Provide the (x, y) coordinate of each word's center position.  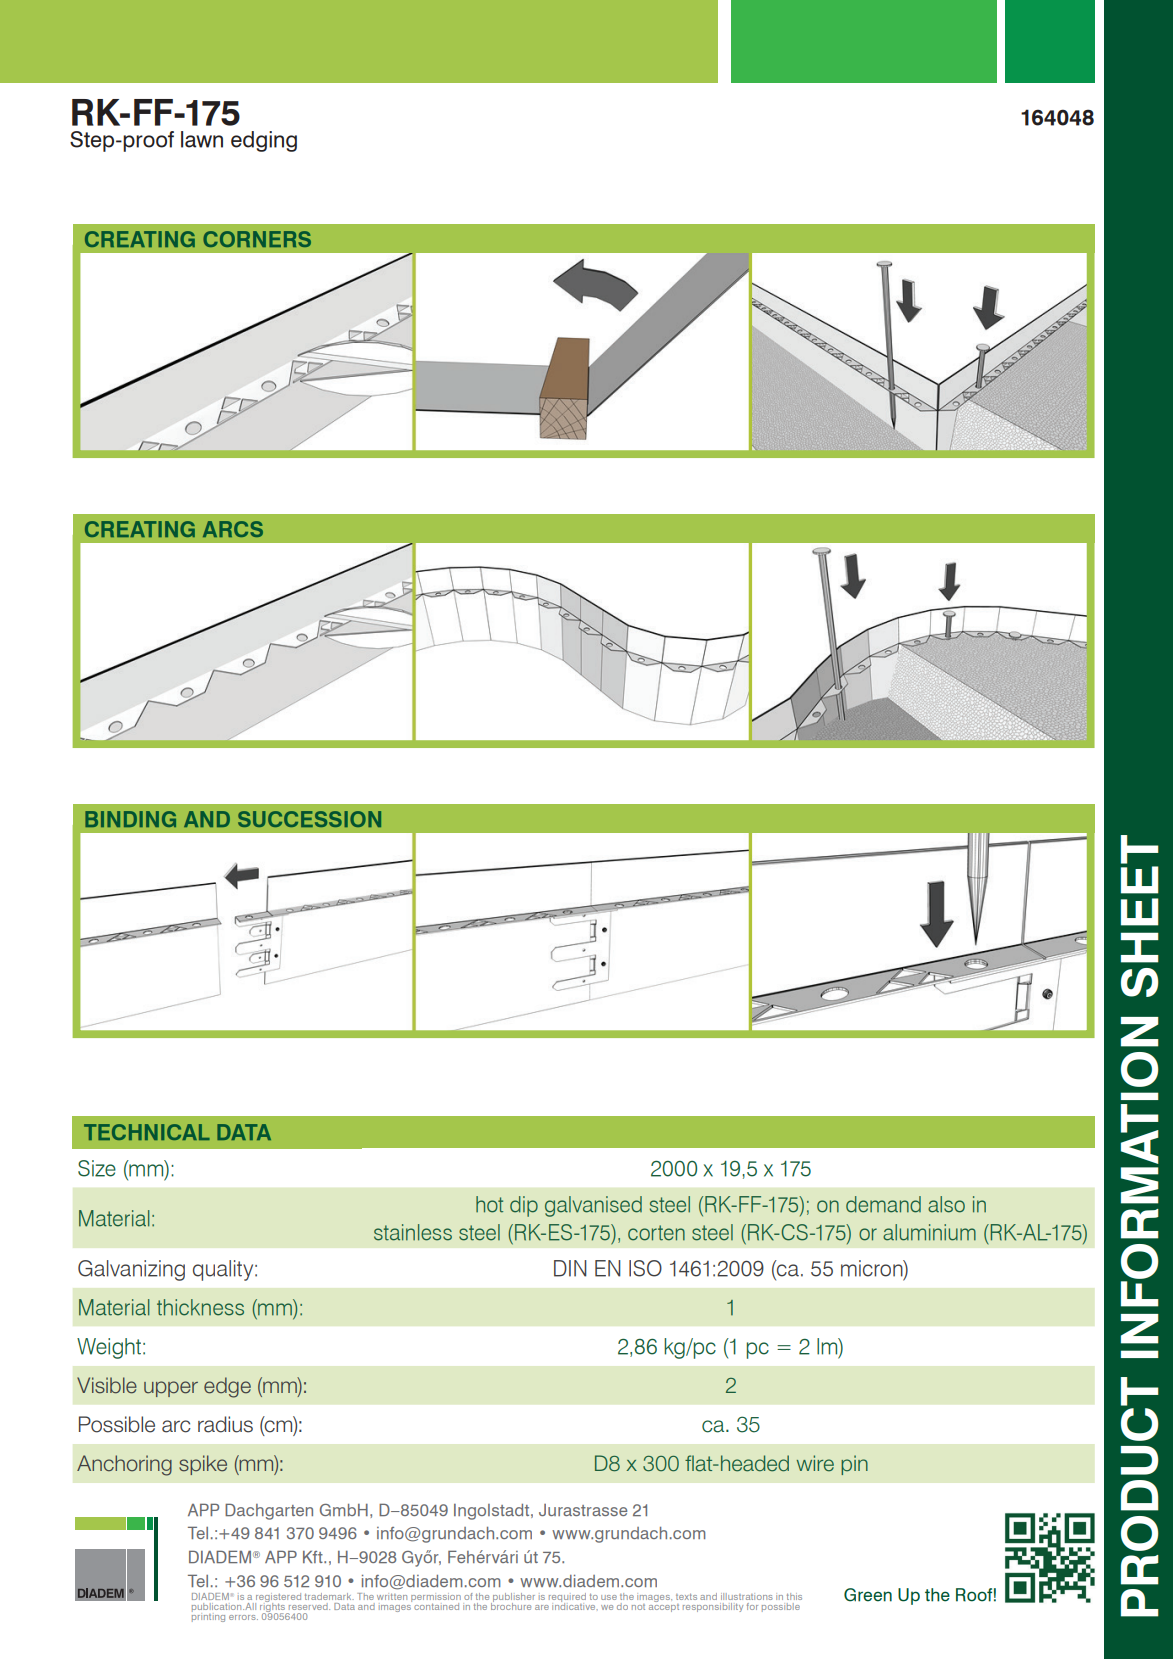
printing (208, 1616)
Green (868, 1595)
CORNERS (257, 239)
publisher (513, 1598)
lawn (202, 139)
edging (264, 141)
